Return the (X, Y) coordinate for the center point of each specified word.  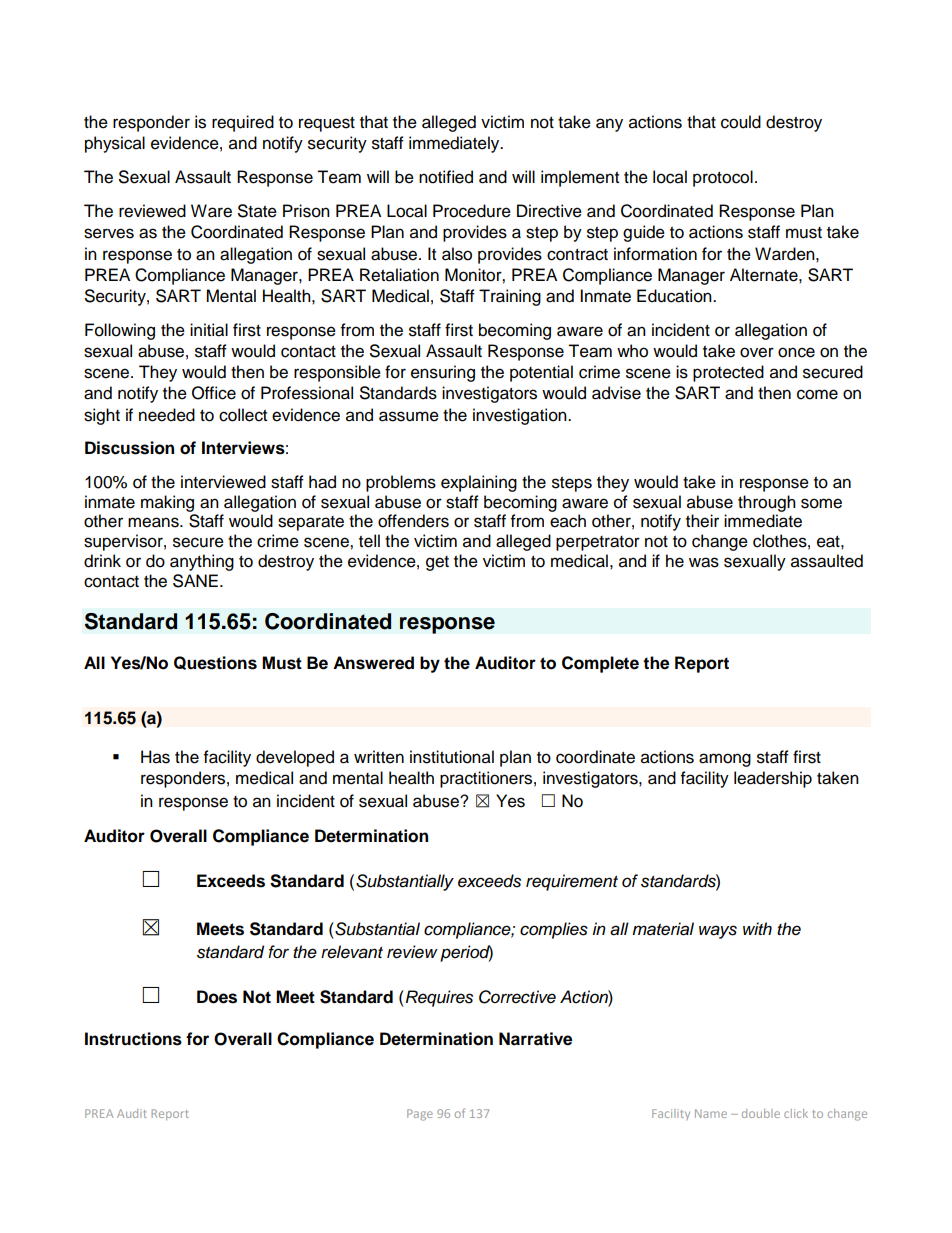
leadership (773, 779)
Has (155, 757)
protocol (723, 178)
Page (420, 1115)
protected (728, 373)
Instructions (133, 1039)
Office (214, 393)
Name (711, 1113)
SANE (195, 581)
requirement (572, 882)
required (243, 123)
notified (446, 177)
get (437, 563)
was (704, 562)
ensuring (443, 373)
